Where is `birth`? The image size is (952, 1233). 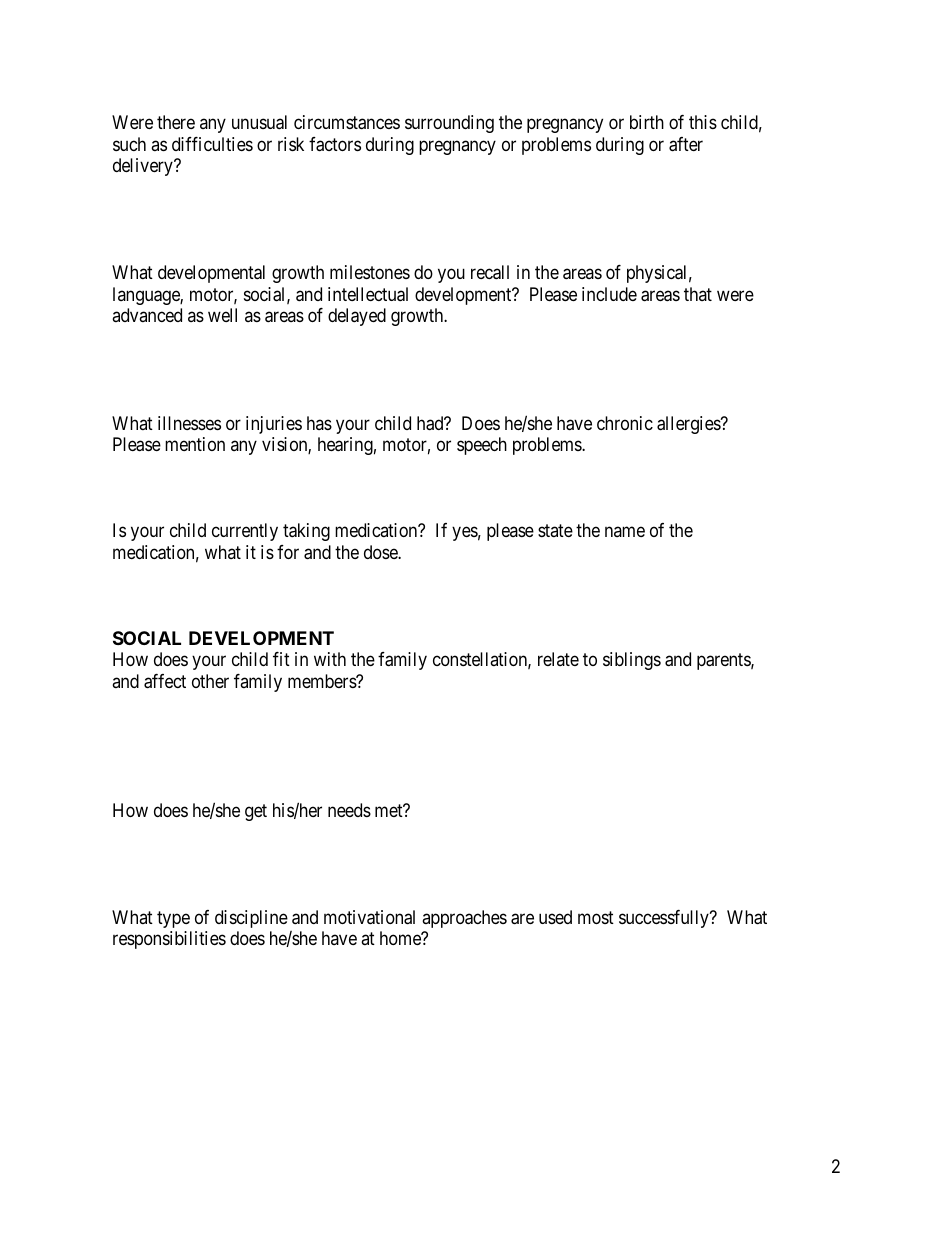 birth is located at coordinates (647, 122).
